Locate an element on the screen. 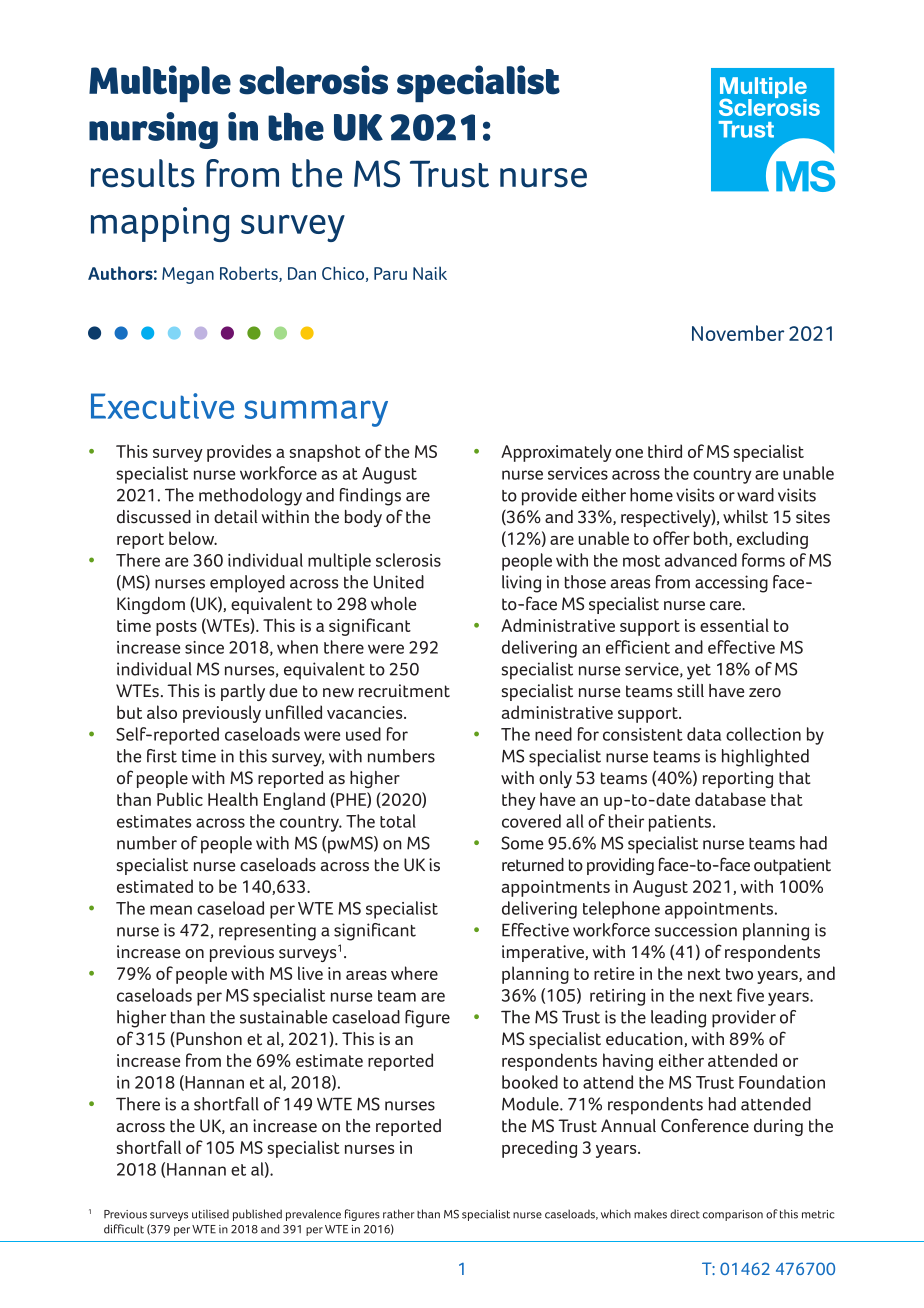  November is located at coordinates (738, 333).
